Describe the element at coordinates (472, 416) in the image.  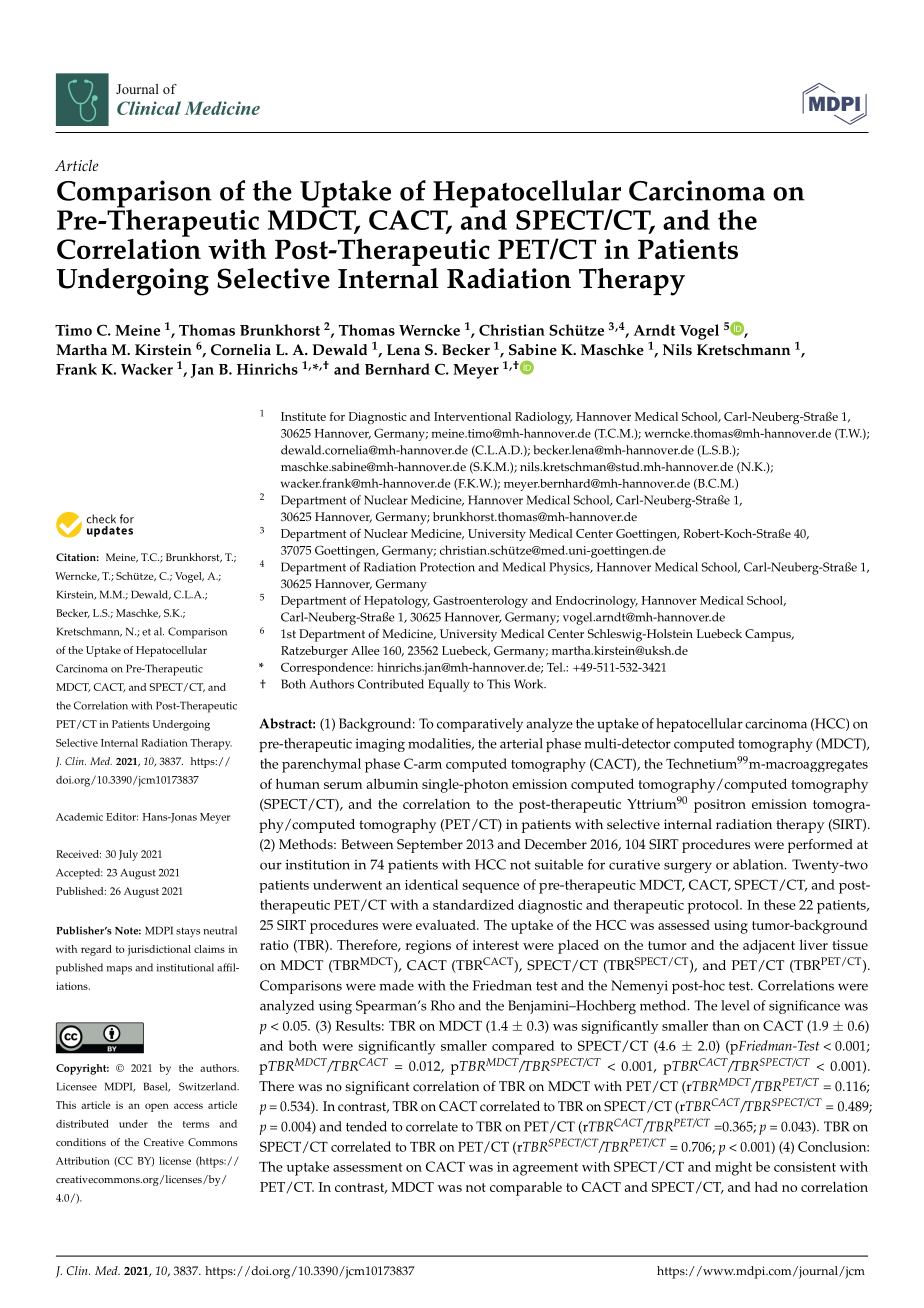
I see `Interventional` at that location.
